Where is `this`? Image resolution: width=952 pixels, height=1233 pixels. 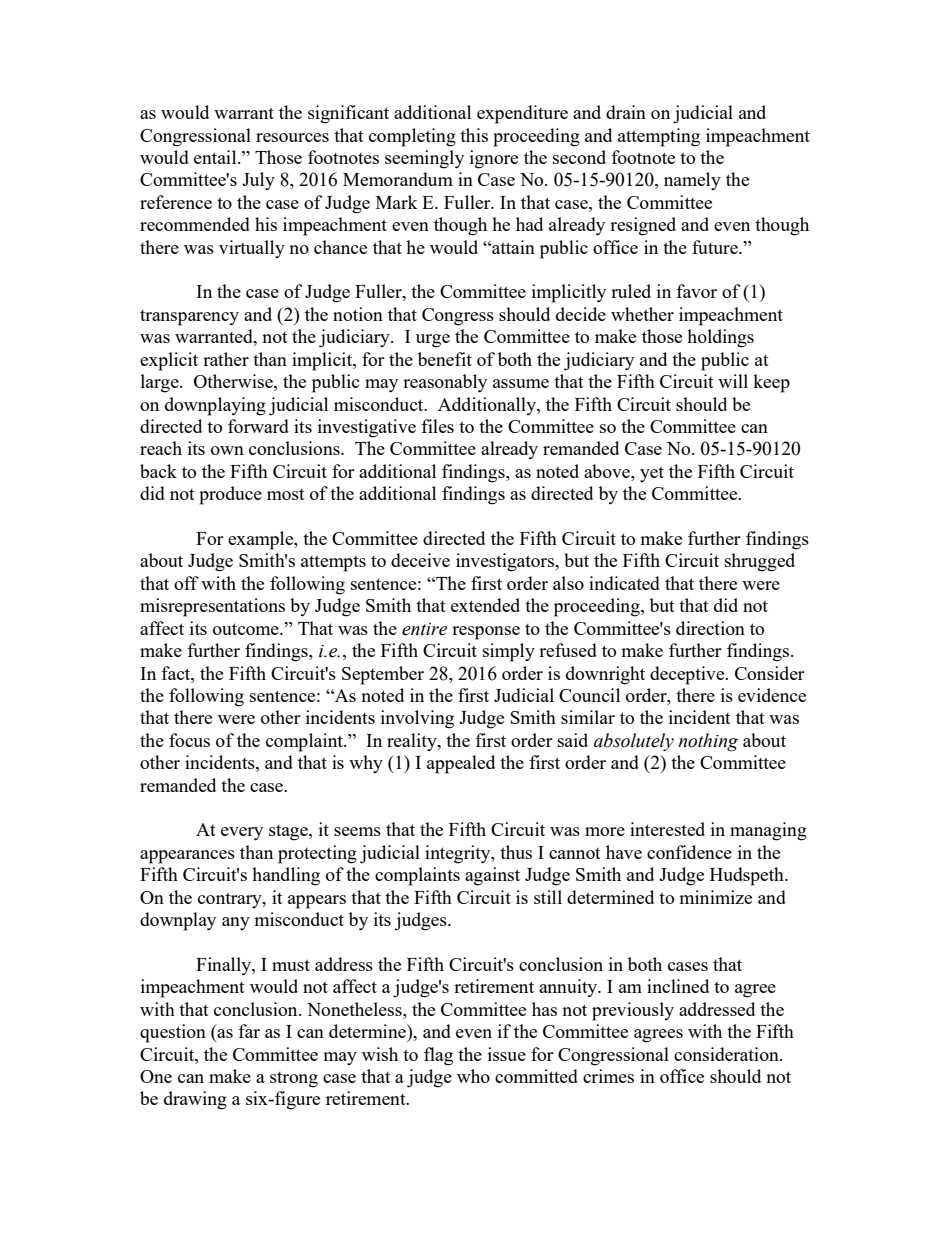
this is located at coordinates (474, 135).
